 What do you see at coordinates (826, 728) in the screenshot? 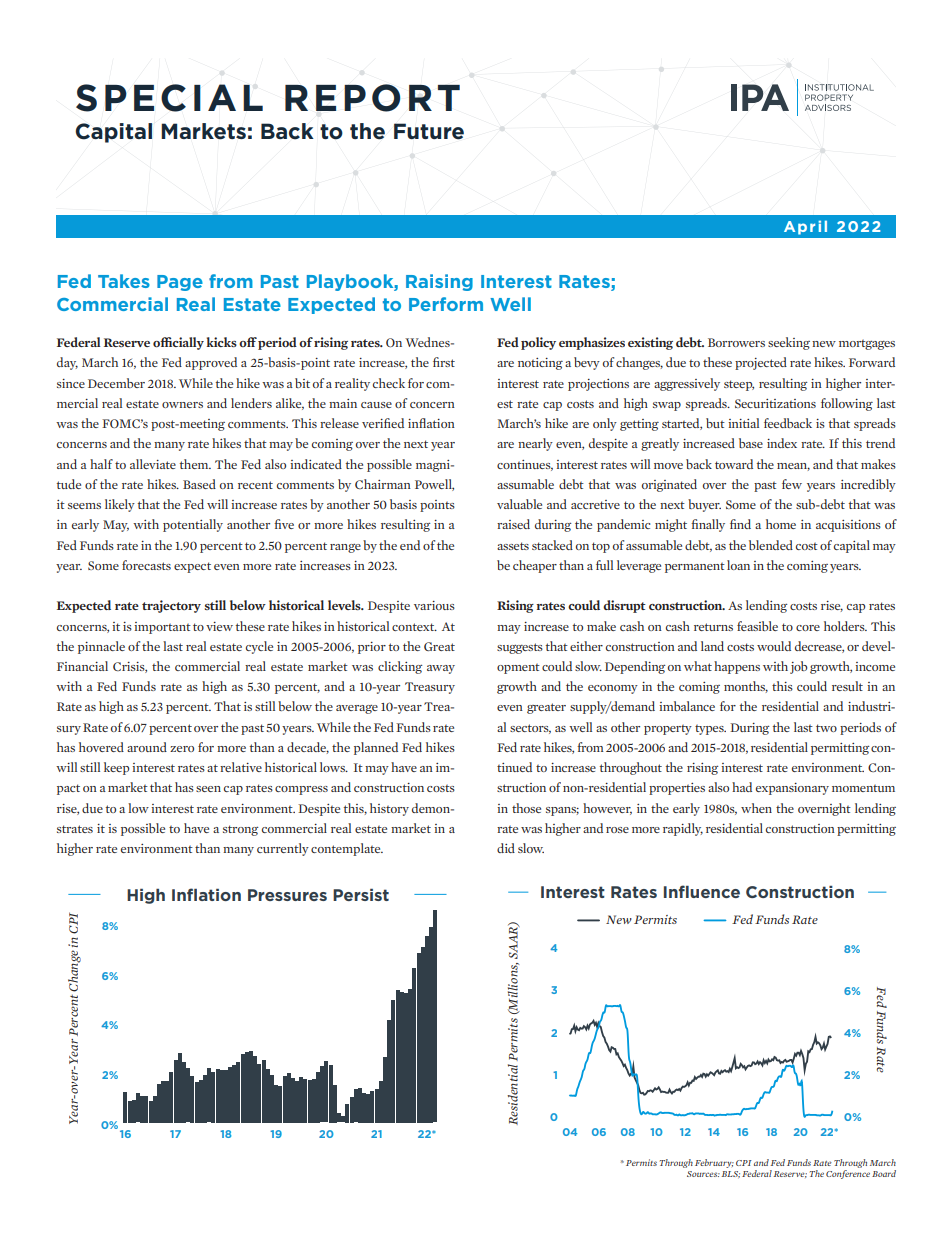
I see `two` at bounding box center [826, 728].
